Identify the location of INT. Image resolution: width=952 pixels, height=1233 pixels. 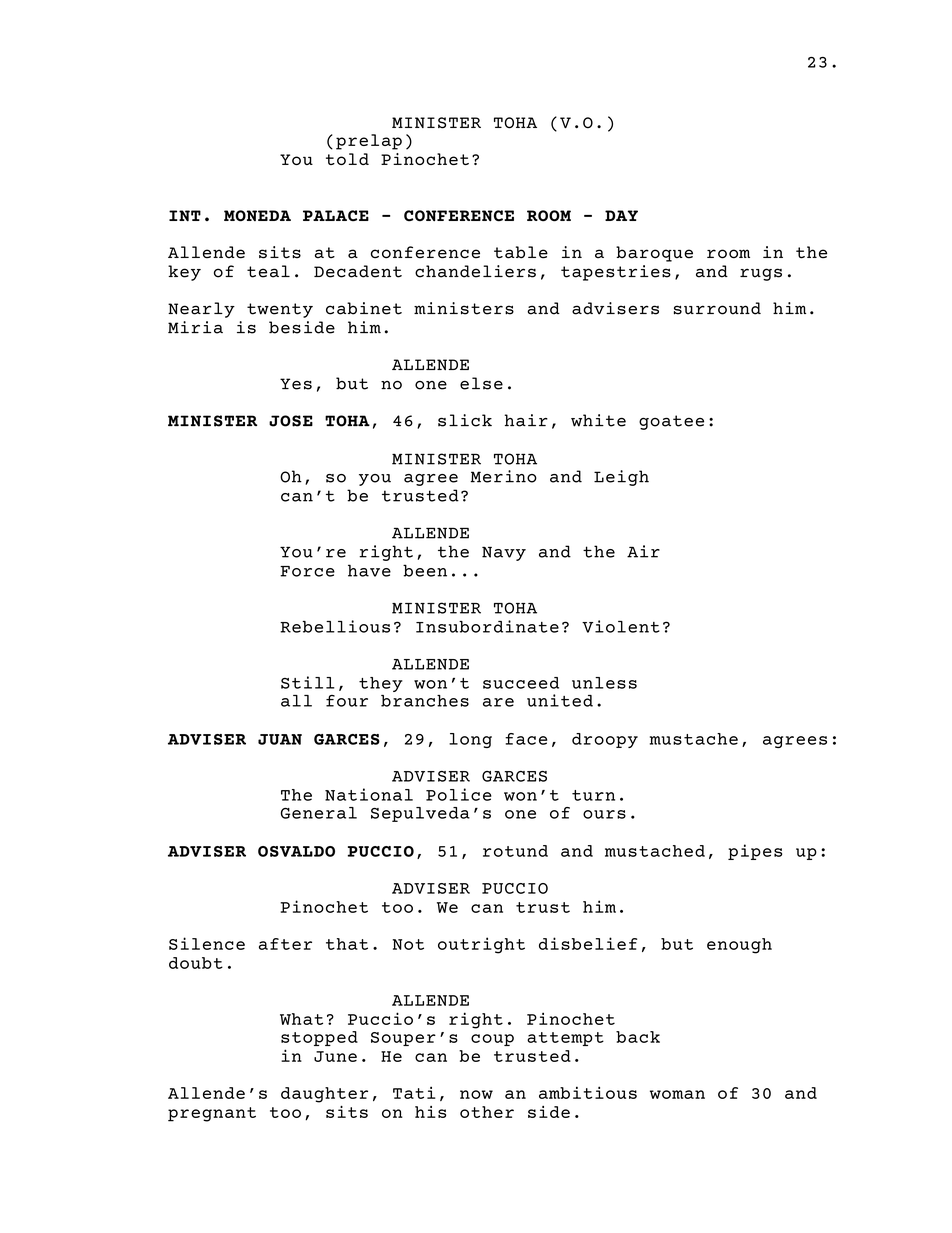
(185, 215).
